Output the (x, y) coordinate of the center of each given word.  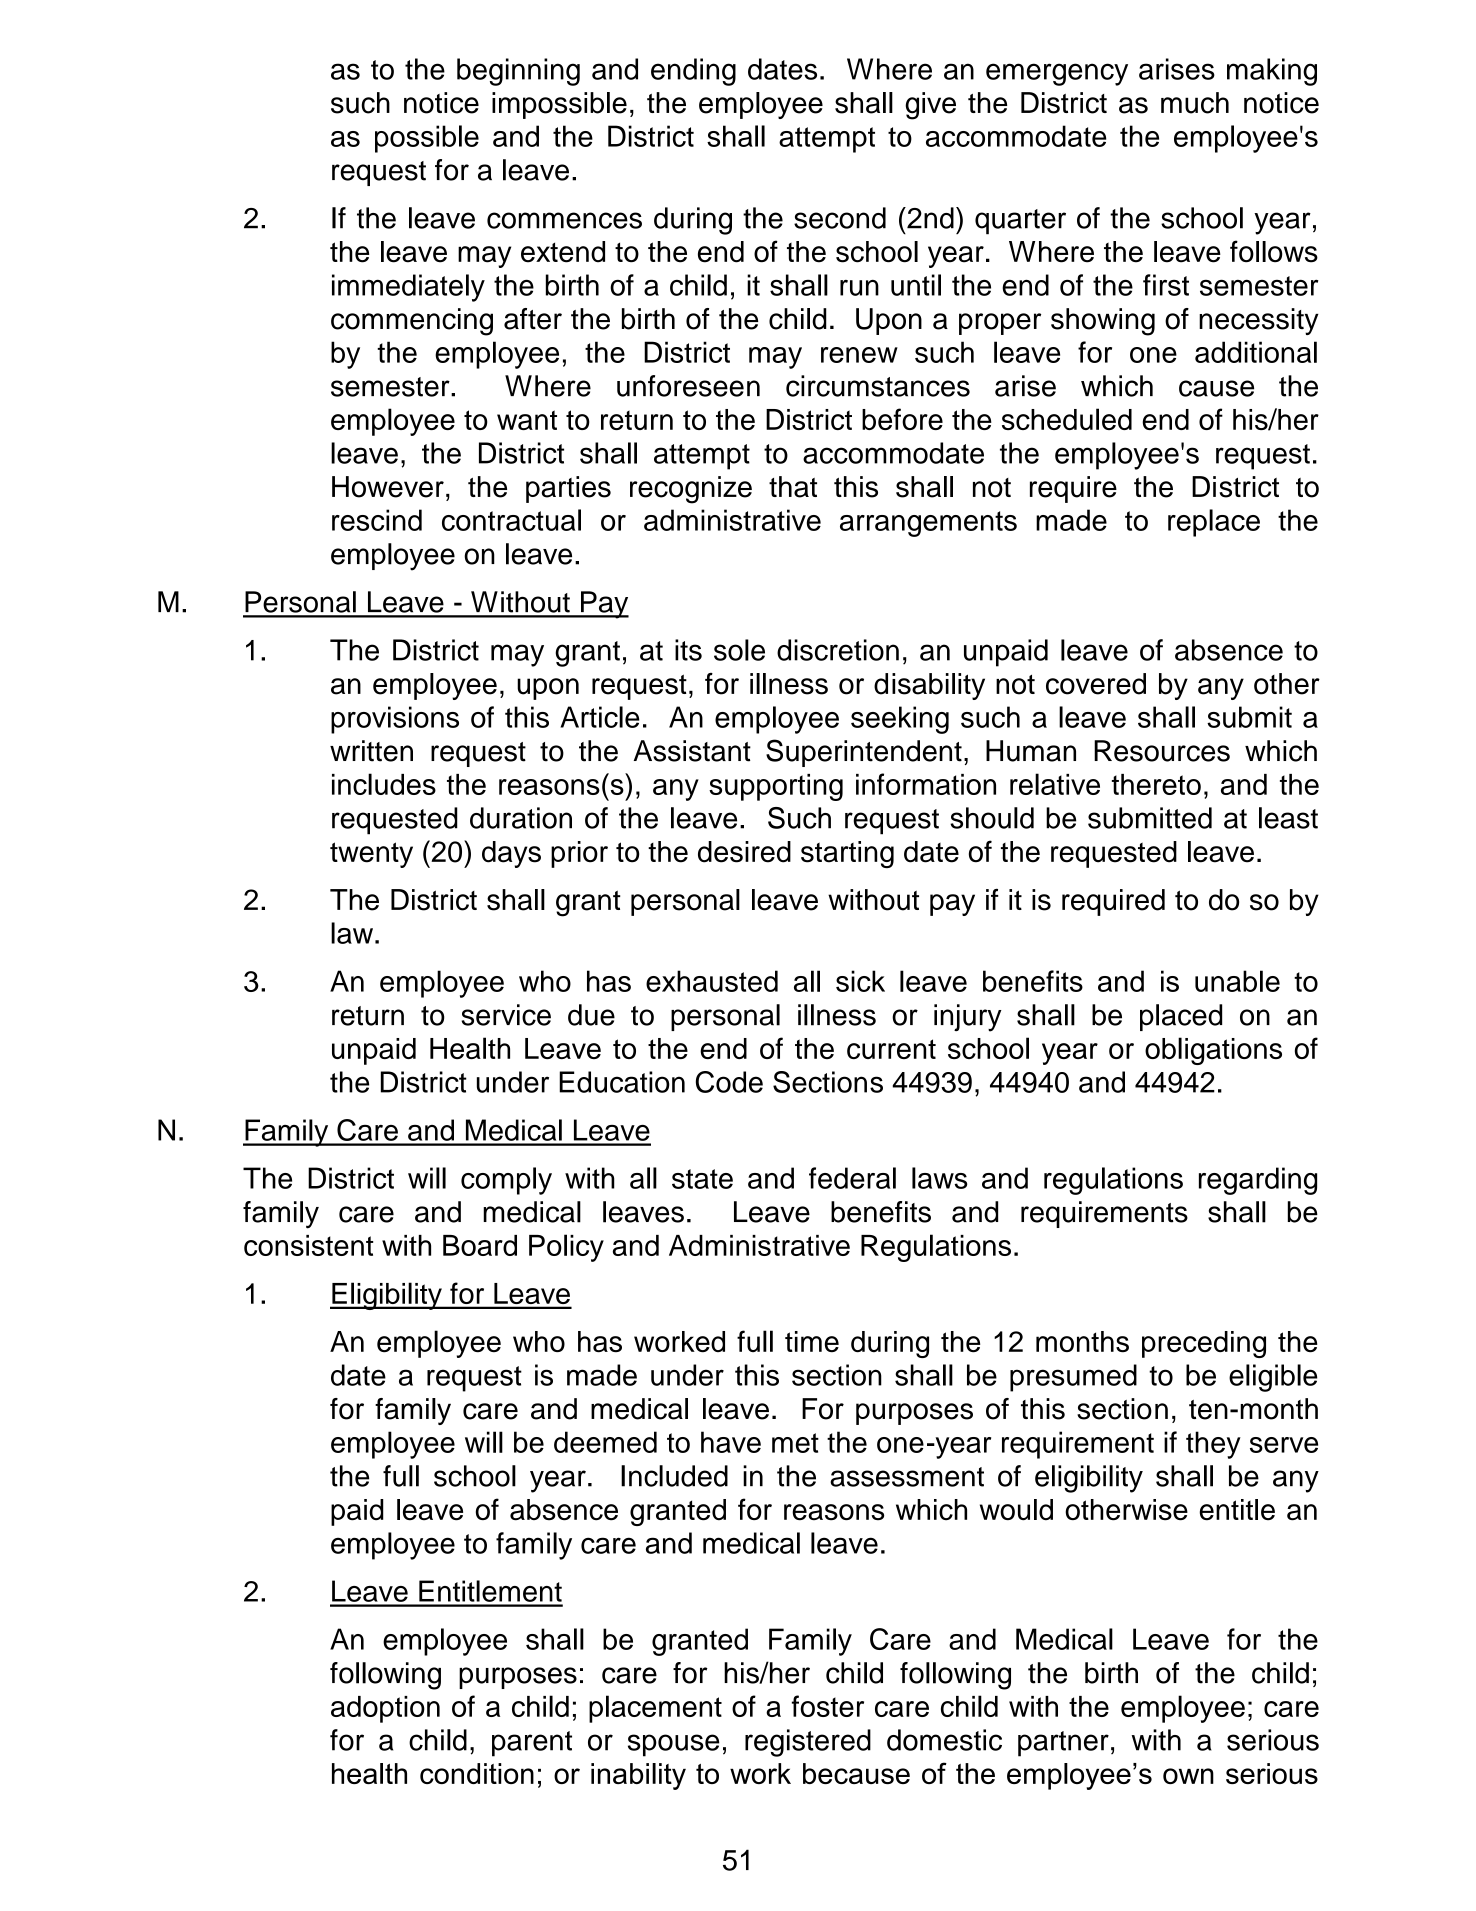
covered (1096, 684)
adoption (385, 1709)
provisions (395, 720)
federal (852, 1178)
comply (506, 1181)
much (1195, 103)
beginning (518, 72)
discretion (838, 650)
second (840, 218)
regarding (1258, 1181)
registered (808, 1743)
